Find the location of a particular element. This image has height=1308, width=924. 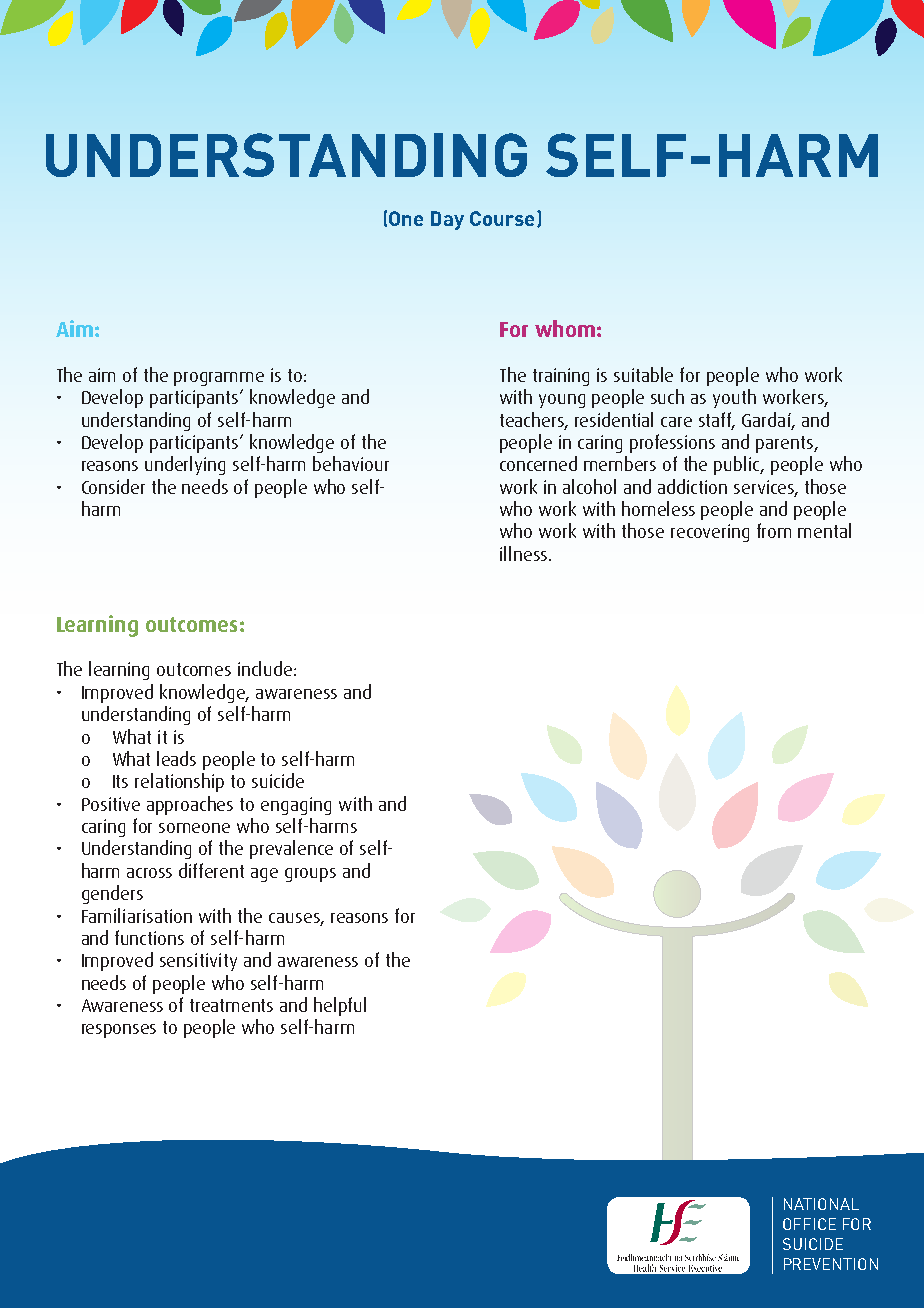

responses is located at coordinates (119, 1031).
